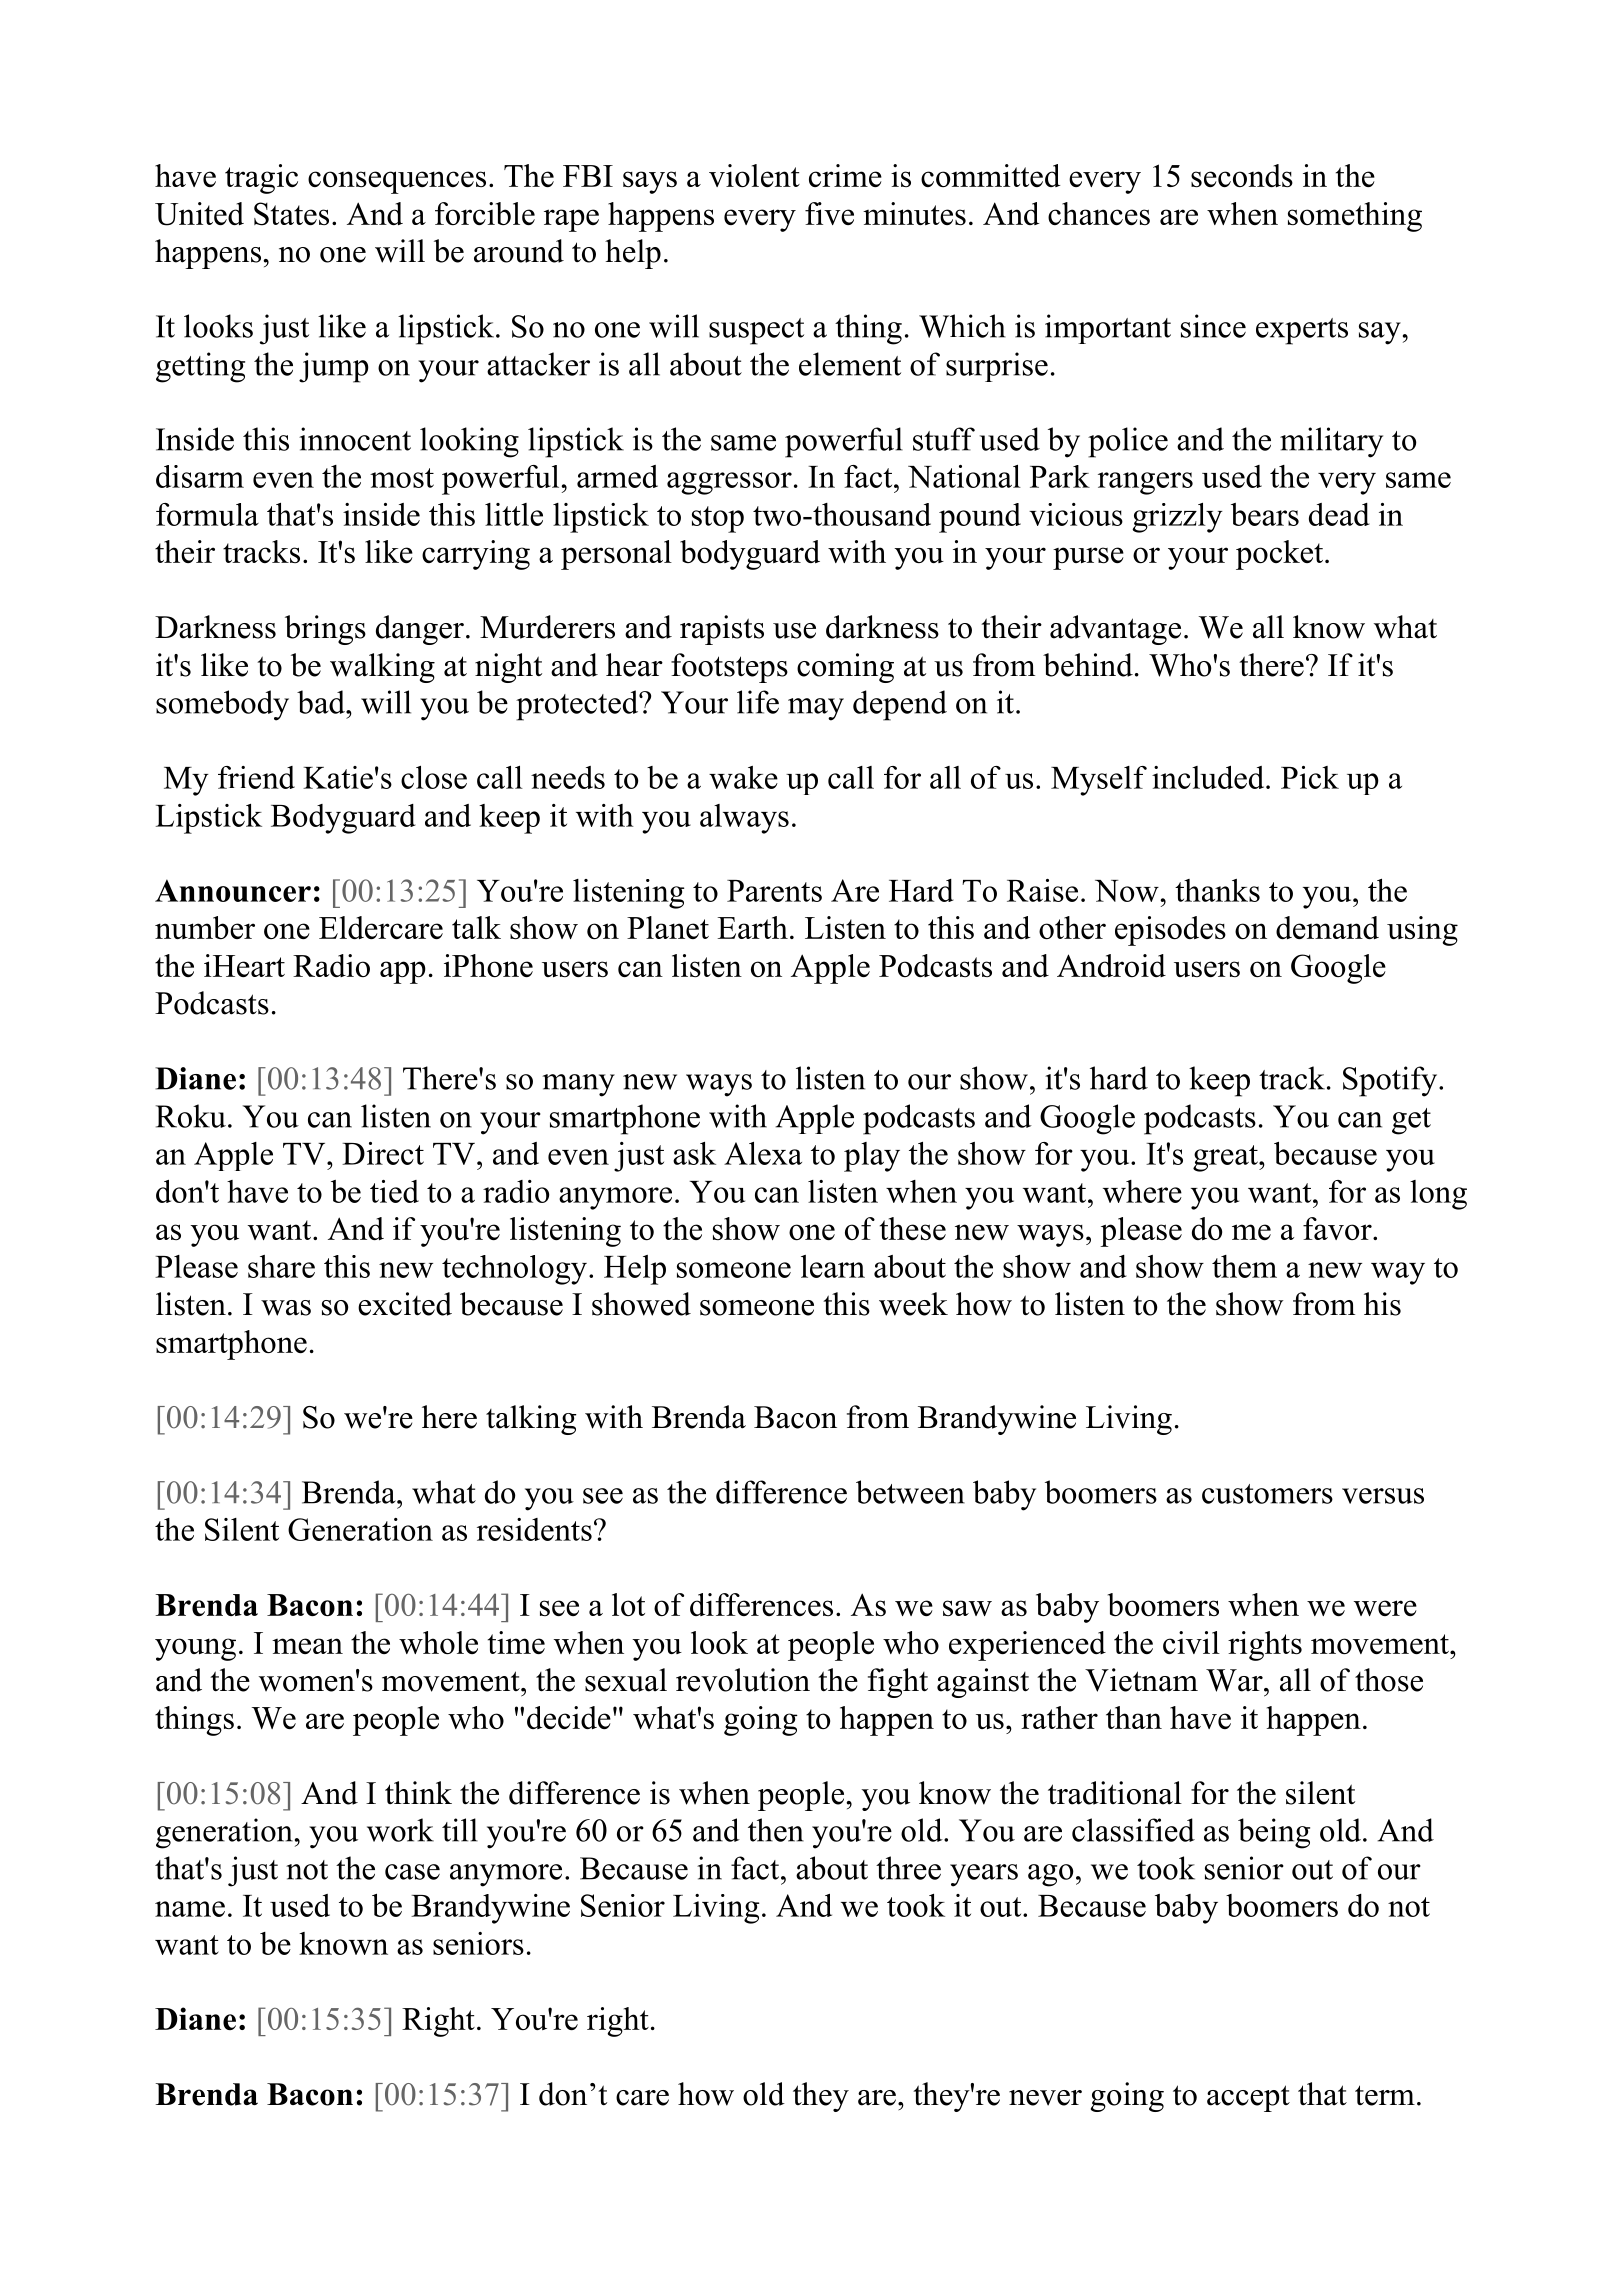 The height and width of the screenshot is (2294, 1622). Describe the element at coordinates (1310, 777) in the screenshot. I see `Pick` at that location.
